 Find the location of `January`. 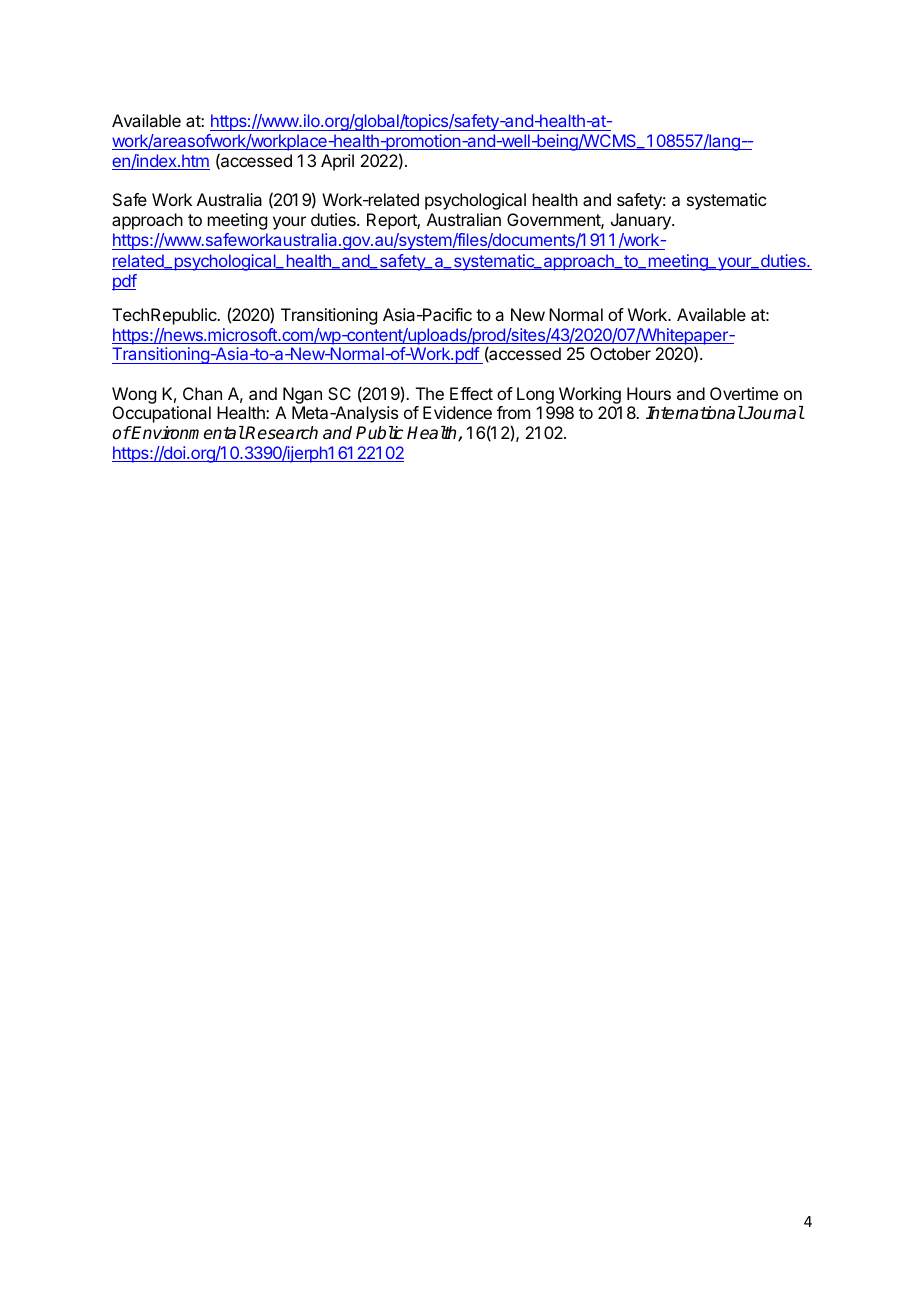

January is located at coordinates (642, 221).
